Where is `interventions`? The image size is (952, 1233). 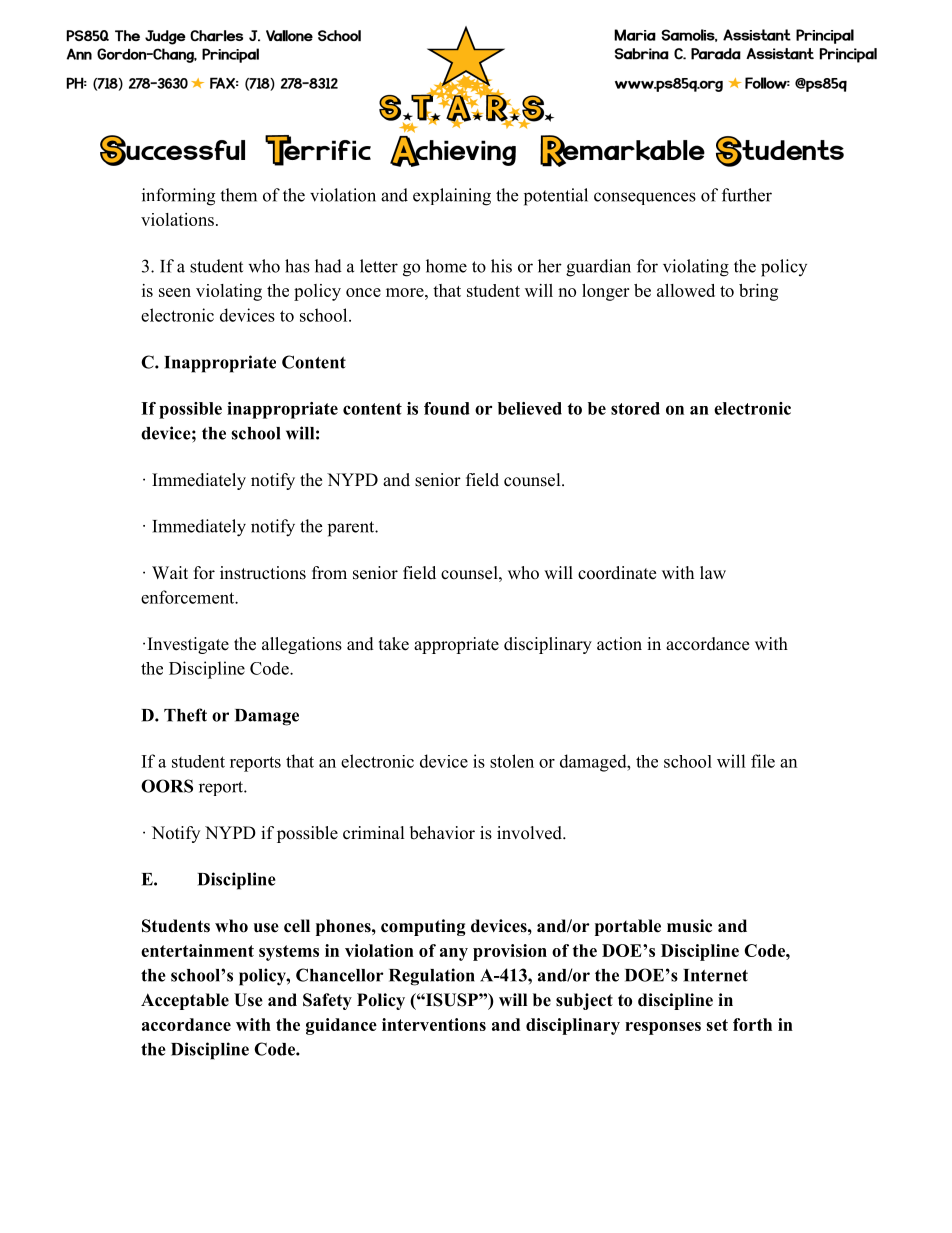 interventions is located at coordinates (434, 1024).
